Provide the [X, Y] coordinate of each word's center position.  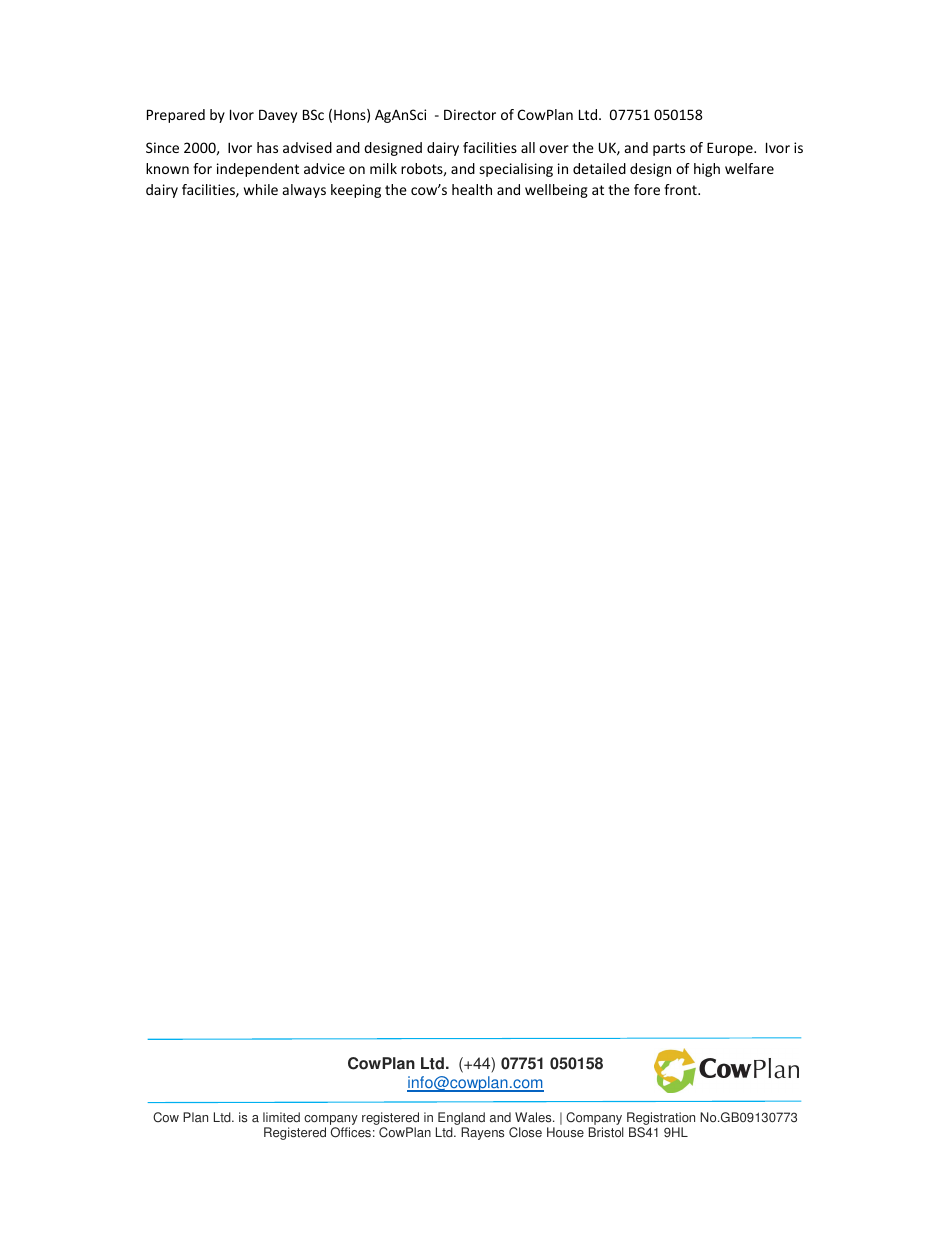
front [681, 189]
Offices [351, 1132]
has [267, 147]
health [472, 189]
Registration [661, 1120]
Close [525, 1132]
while [261, 189]
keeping [356, 191]
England [460, 1120]
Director [470, 114]
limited [281, 1117]
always [304, 191]
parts [669, 149]
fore [647, 189]
